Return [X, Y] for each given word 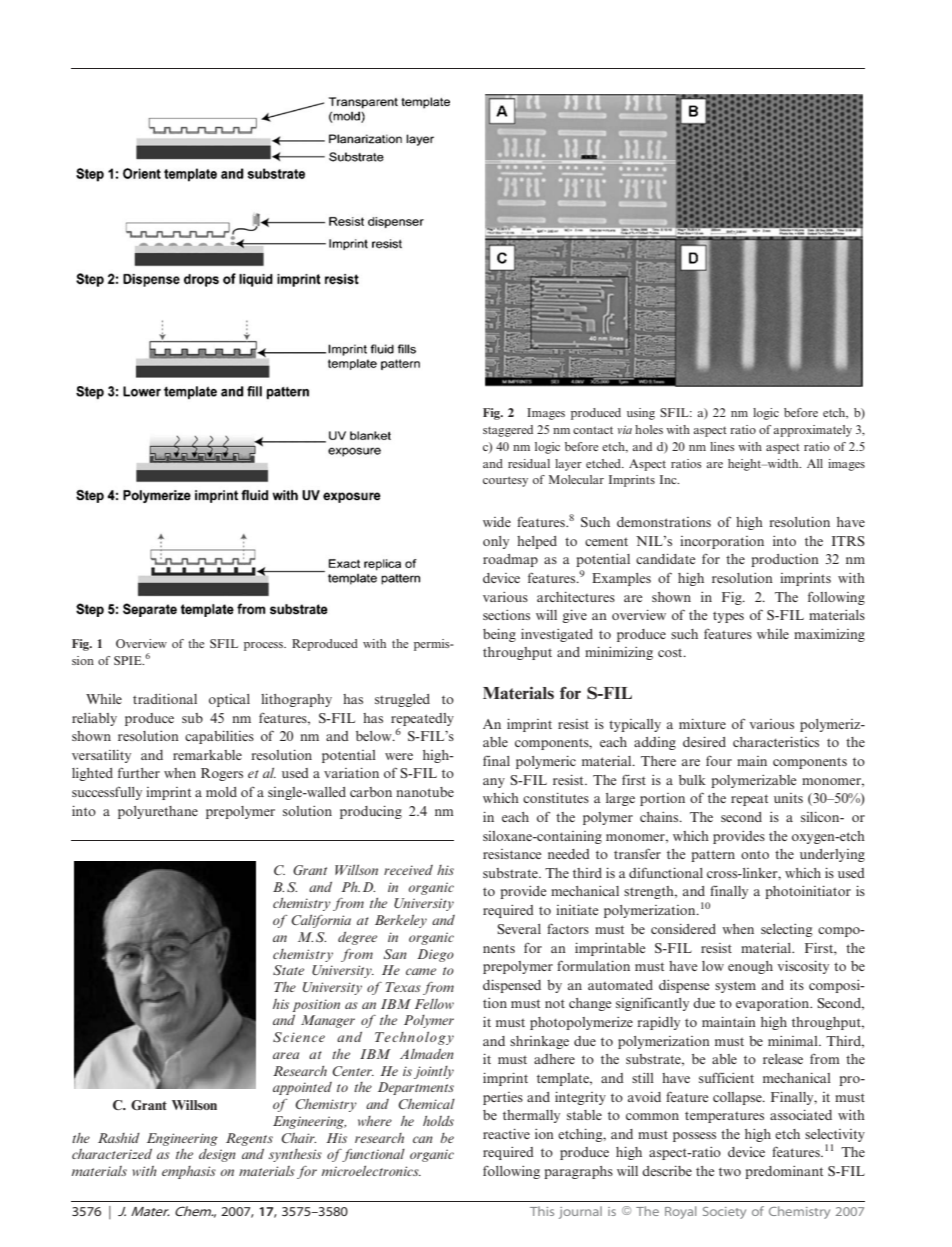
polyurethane [158, 812]
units [788, 798]
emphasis [189, 1172]
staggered [508, 431]
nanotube [425, 792]
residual [529, 463]
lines [722, 446]
